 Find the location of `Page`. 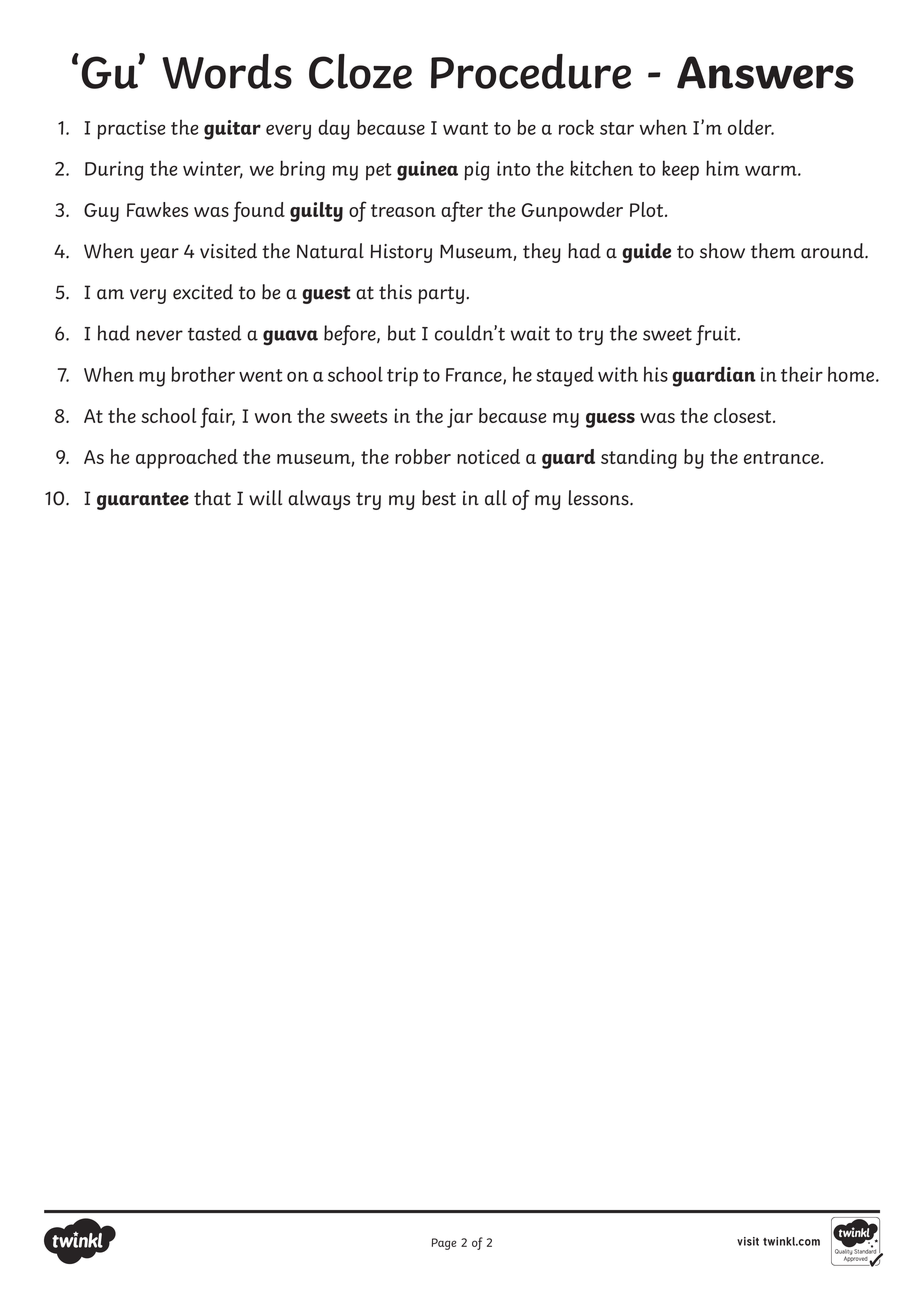

Page is located at coordinates (444, 1244).
